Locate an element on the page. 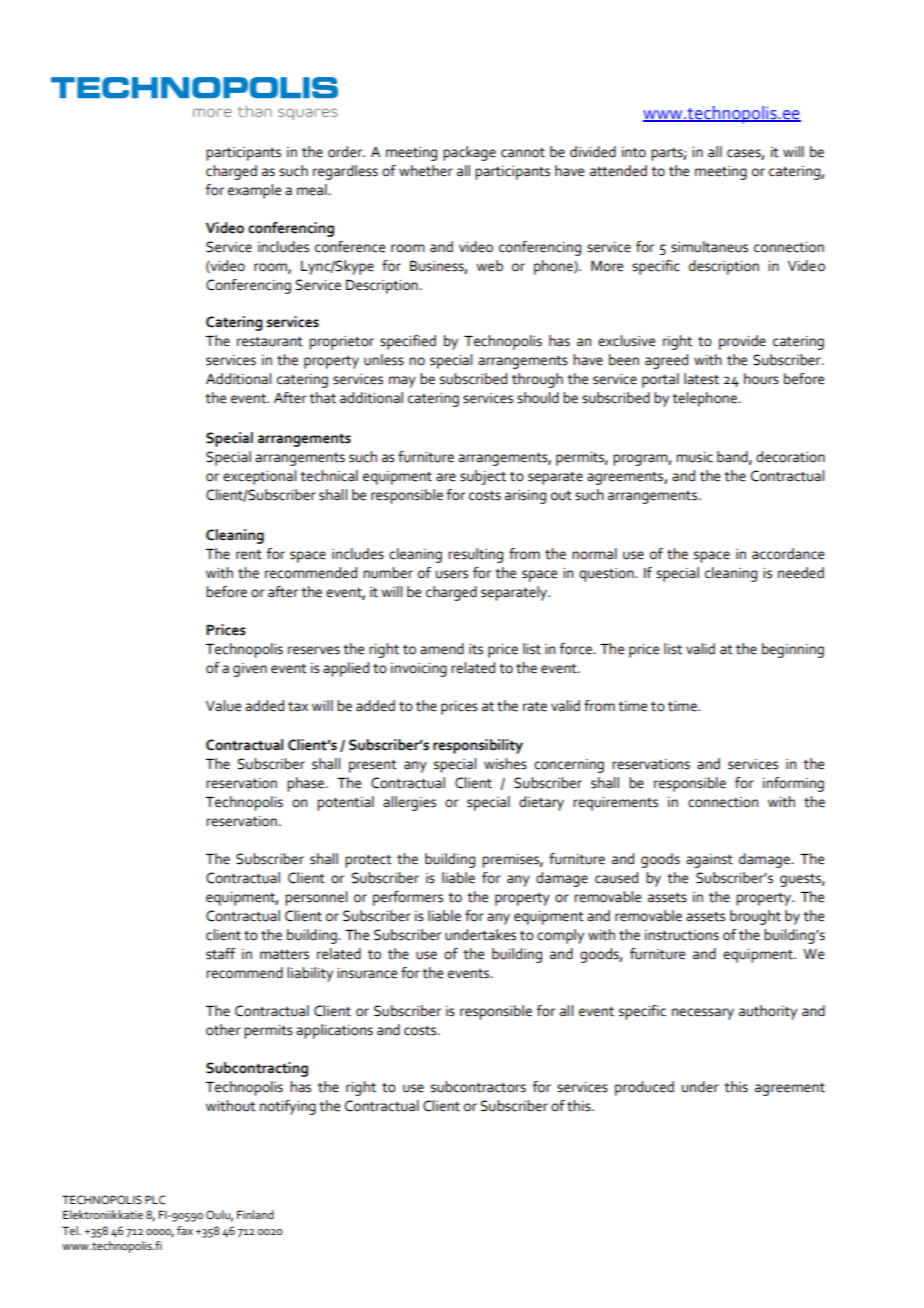  comply is located at coordinates (560, 936).
